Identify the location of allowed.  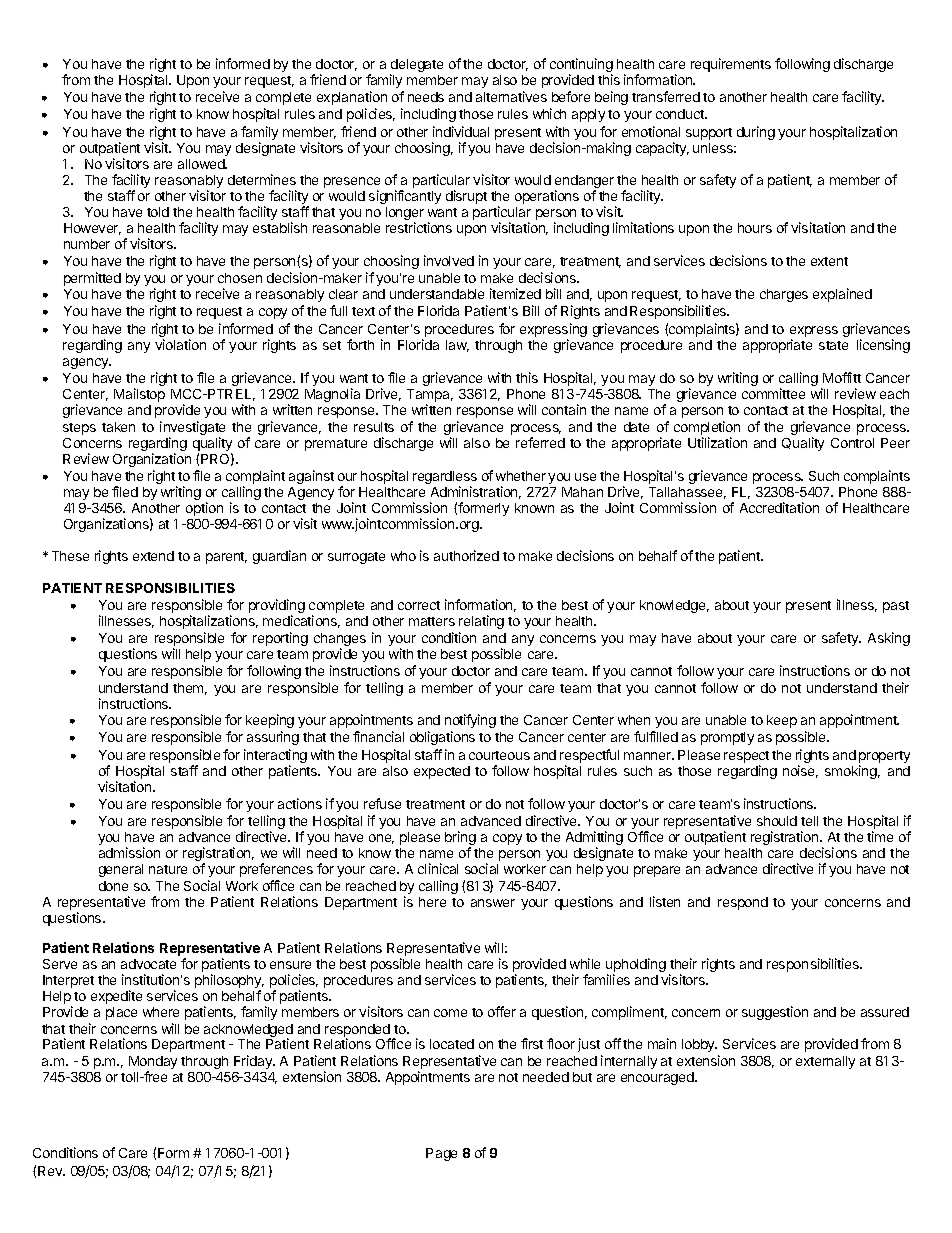
(202, 164).
